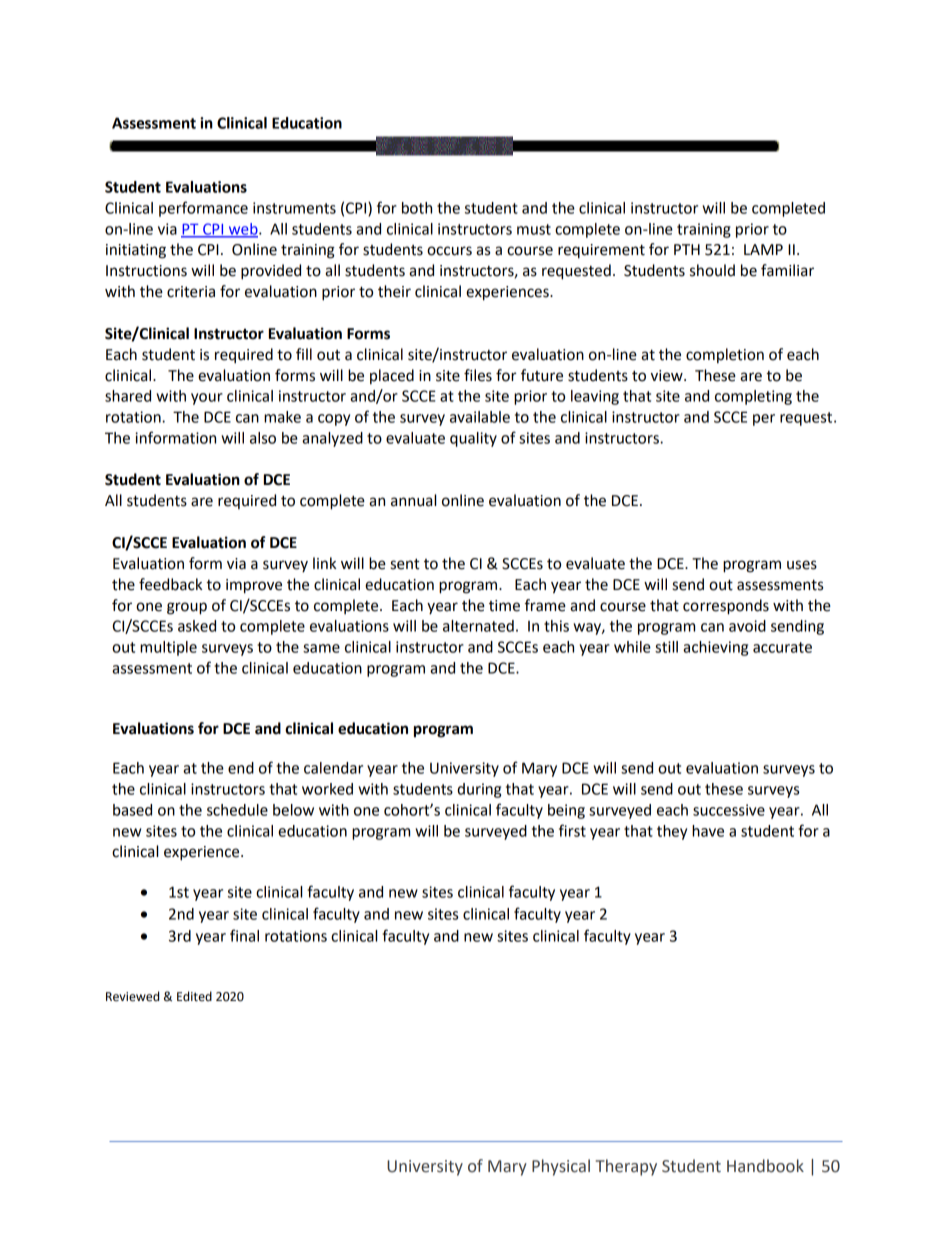 The height and width of the screenshot is (1233, 952). Describe the element at coordinates (194, 996) in the screenshot. I see `Edited` at that location.
